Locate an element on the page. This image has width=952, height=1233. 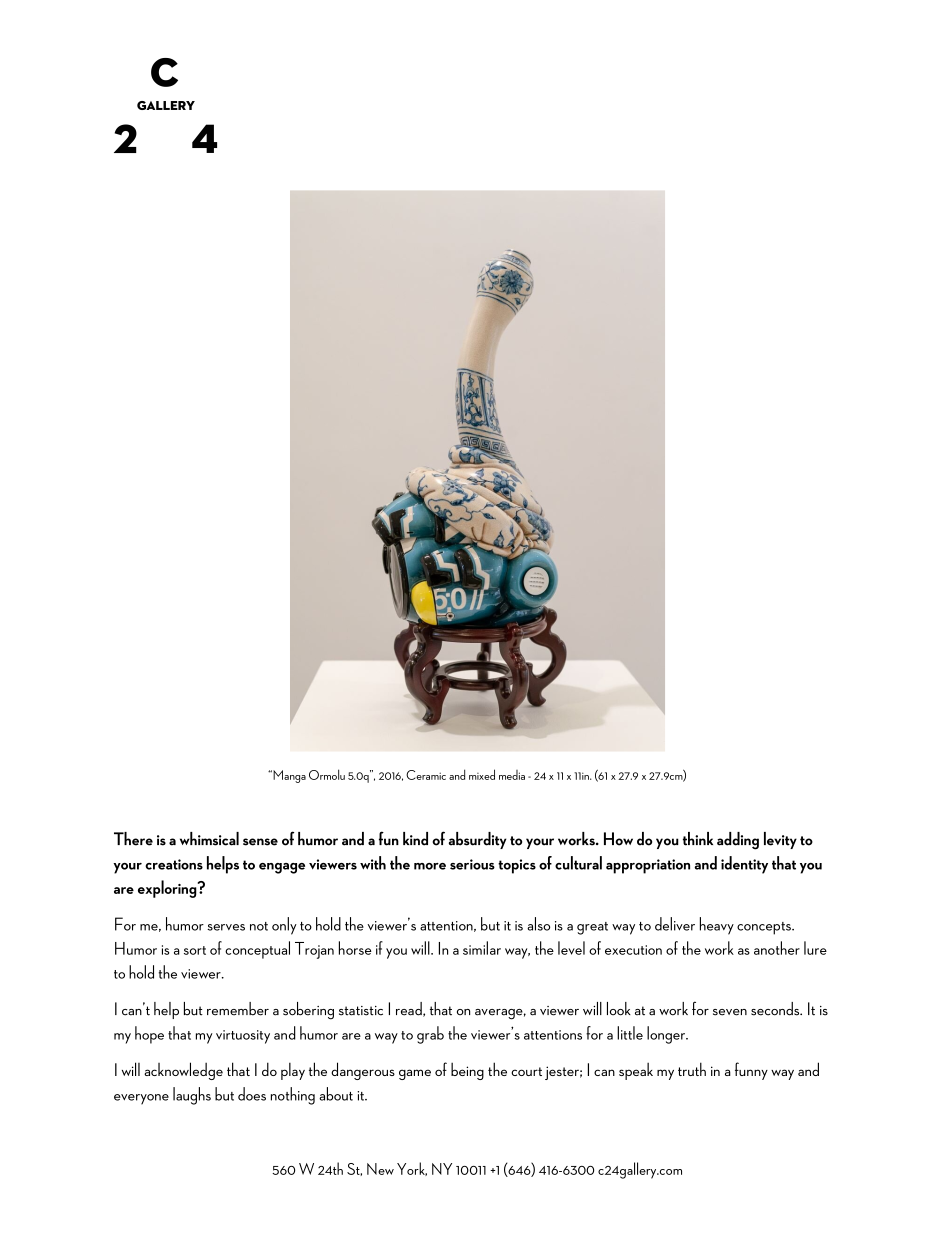
heavy is located at coordinates (717, 926).
